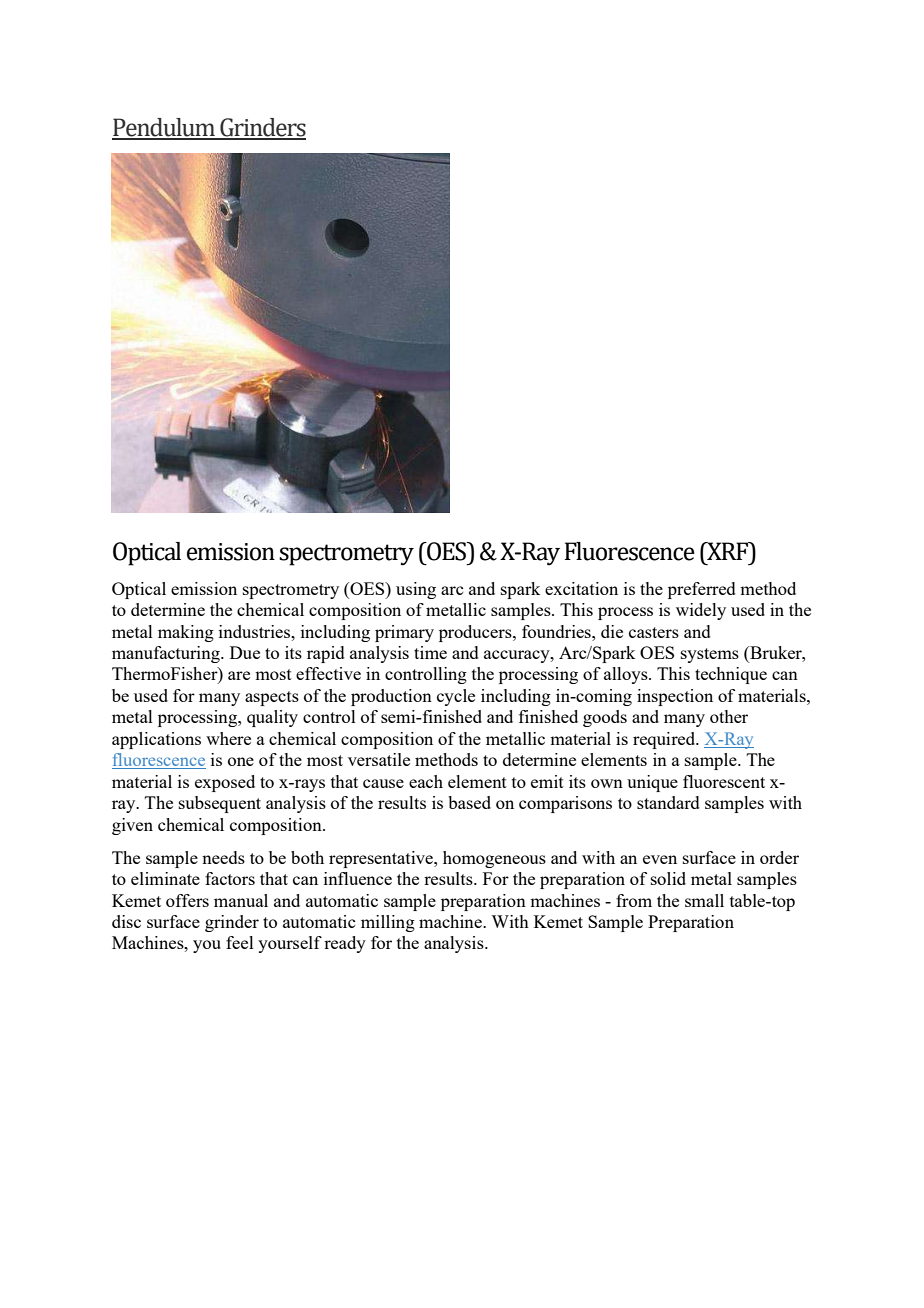  What do you see at coordinates (581, 588) in the page?
I see `excitation` at bounding box center [581, 588].
